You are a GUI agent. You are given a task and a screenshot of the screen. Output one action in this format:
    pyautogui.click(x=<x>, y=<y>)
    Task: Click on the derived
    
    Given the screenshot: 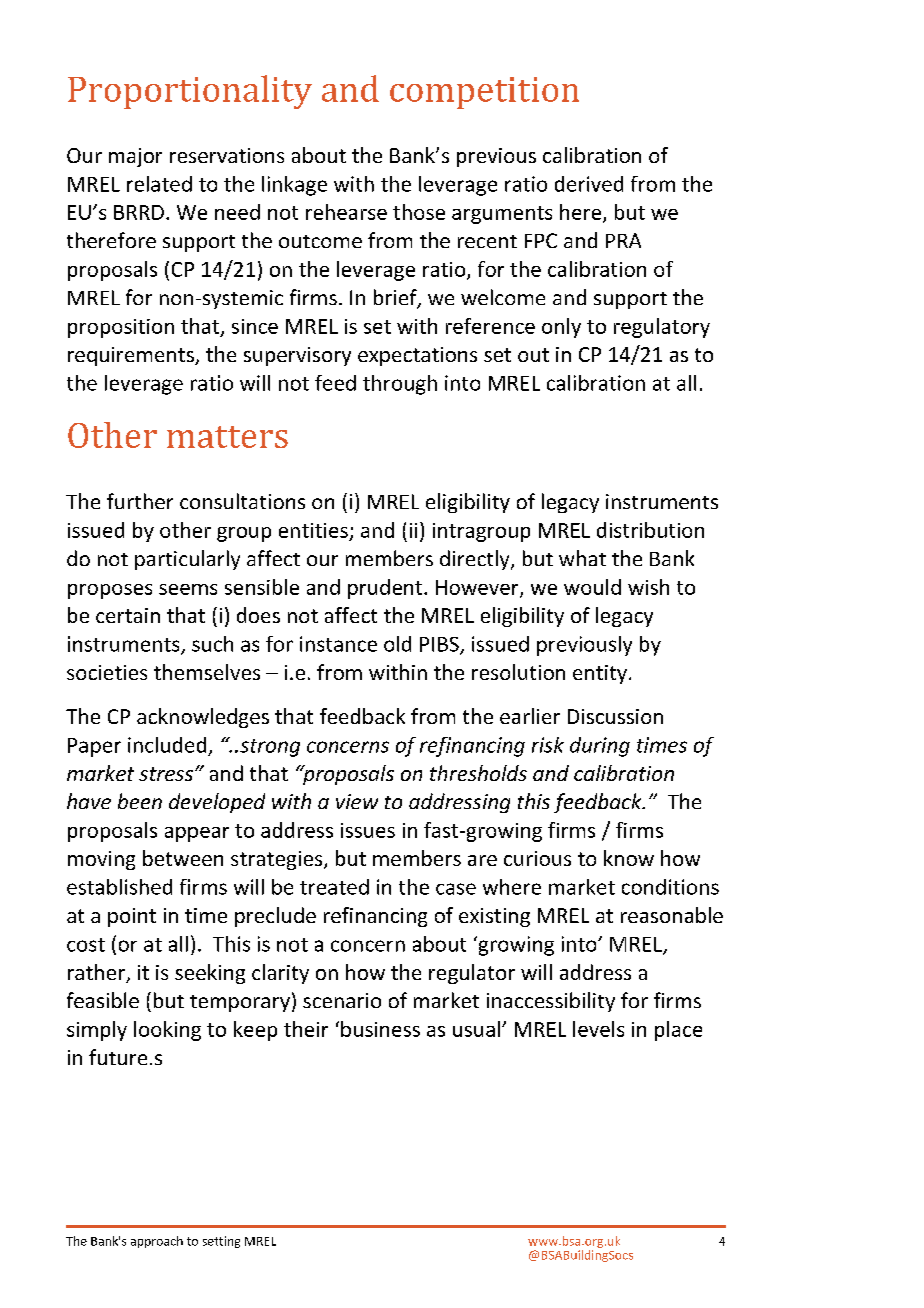 What is the action you would take?
    pyautogui.click(x=589, y=184)
